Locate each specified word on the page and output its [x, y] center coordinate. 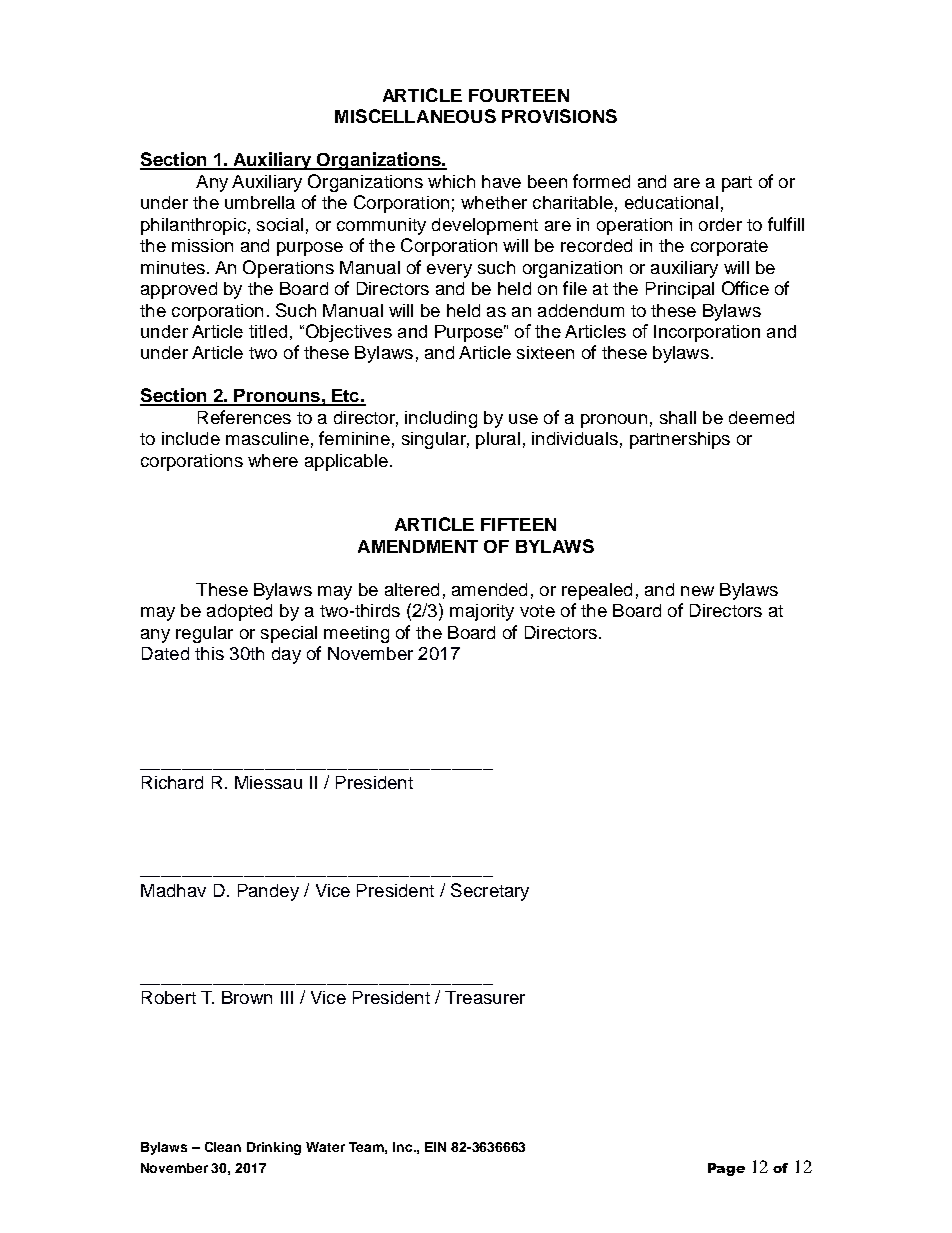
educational [671, 202]
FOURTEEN [519, 95]
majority [482, 612]
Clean [223, 1147]
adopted [239, 612]
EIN [435, 1147]
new [697, 591]
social [280, 224]
